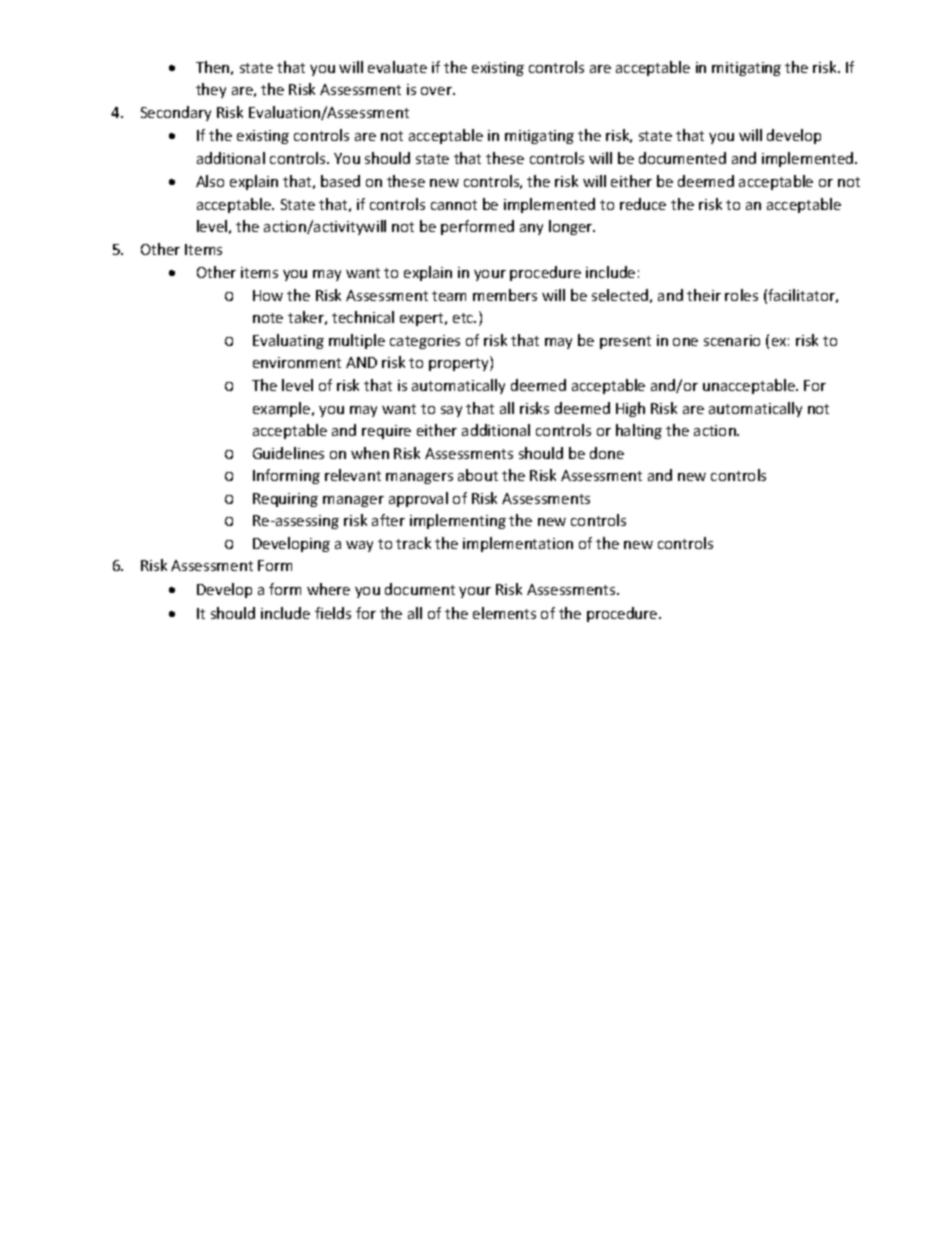  What do you see at coordinates (288, 341) in the page?
I see `Evaluating` at bounding box center [288, 341].
